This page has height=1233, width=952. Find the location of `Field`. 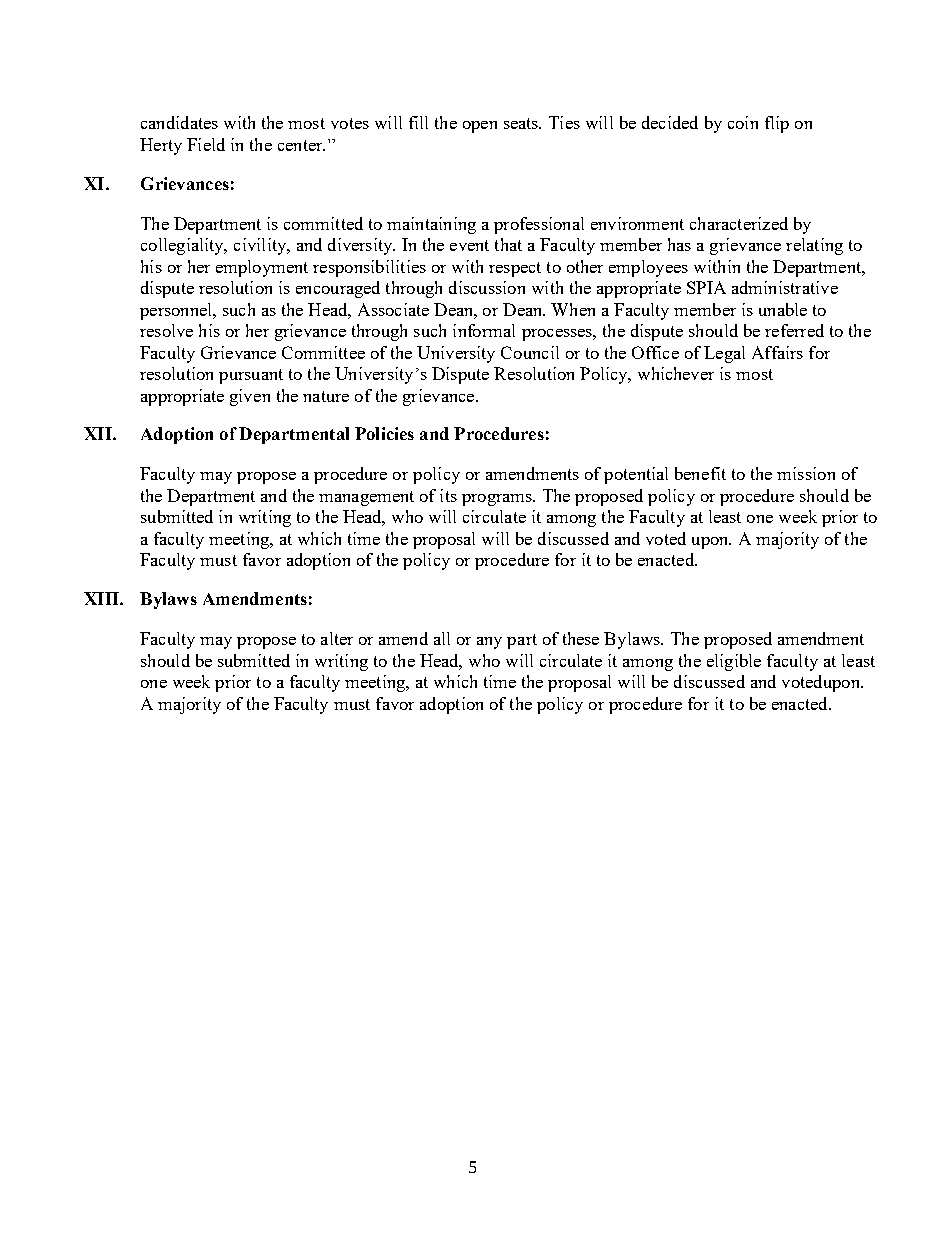

Field is located at coordinates (206, 144).
